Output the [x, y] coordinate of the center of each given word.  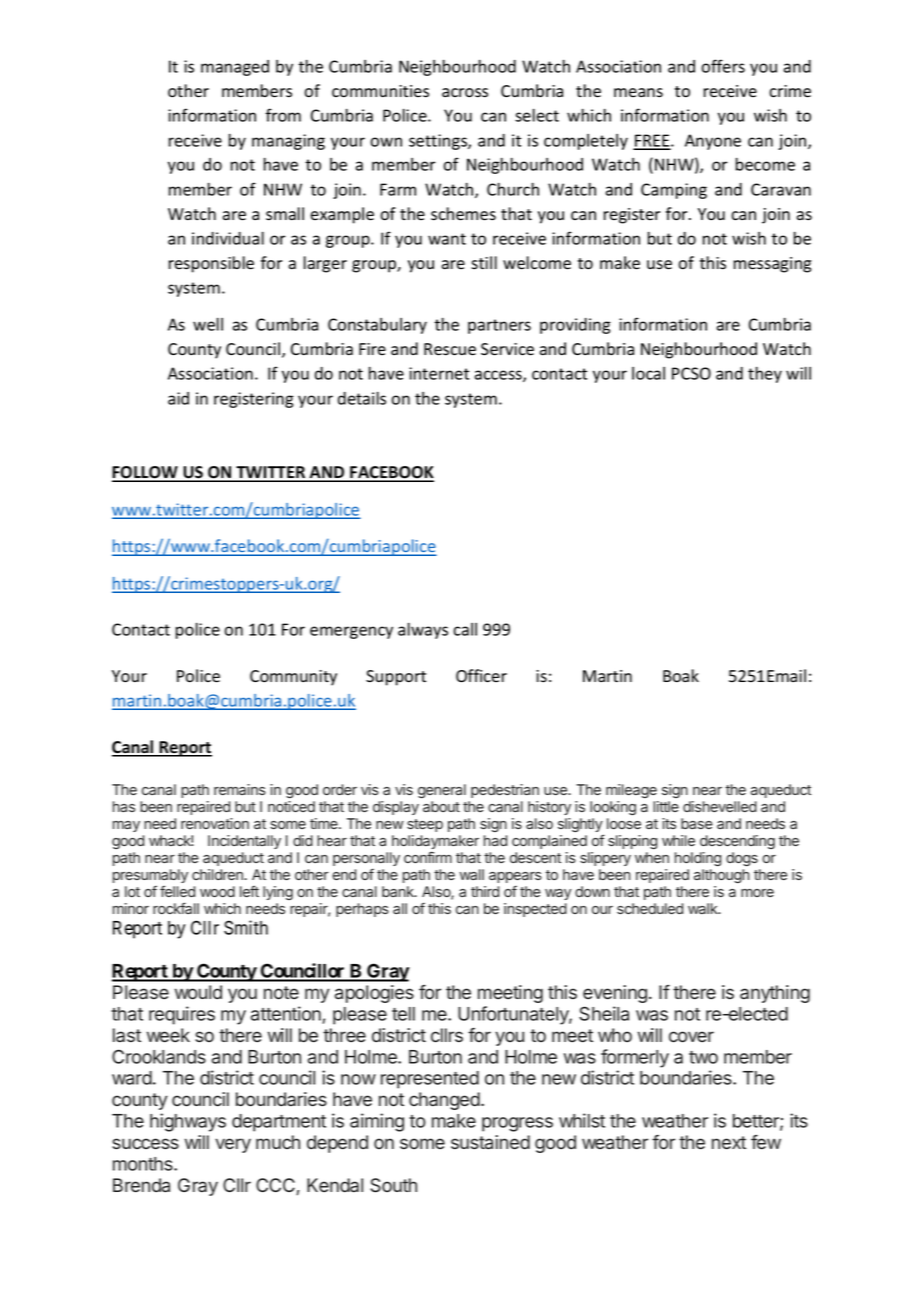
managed [235, 68]
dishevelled [720, 806]
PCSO [691, 373]
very [233, 1145]
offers [723, 66]
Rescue [450, 349]
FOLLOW [146, 473]
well [208, 324]
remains [240, 789]
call [465, 629]
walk [704, 908]
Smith [246, 927]
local [648, 373]
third [485, 891]
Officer [481, 676]
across [465, 93]
